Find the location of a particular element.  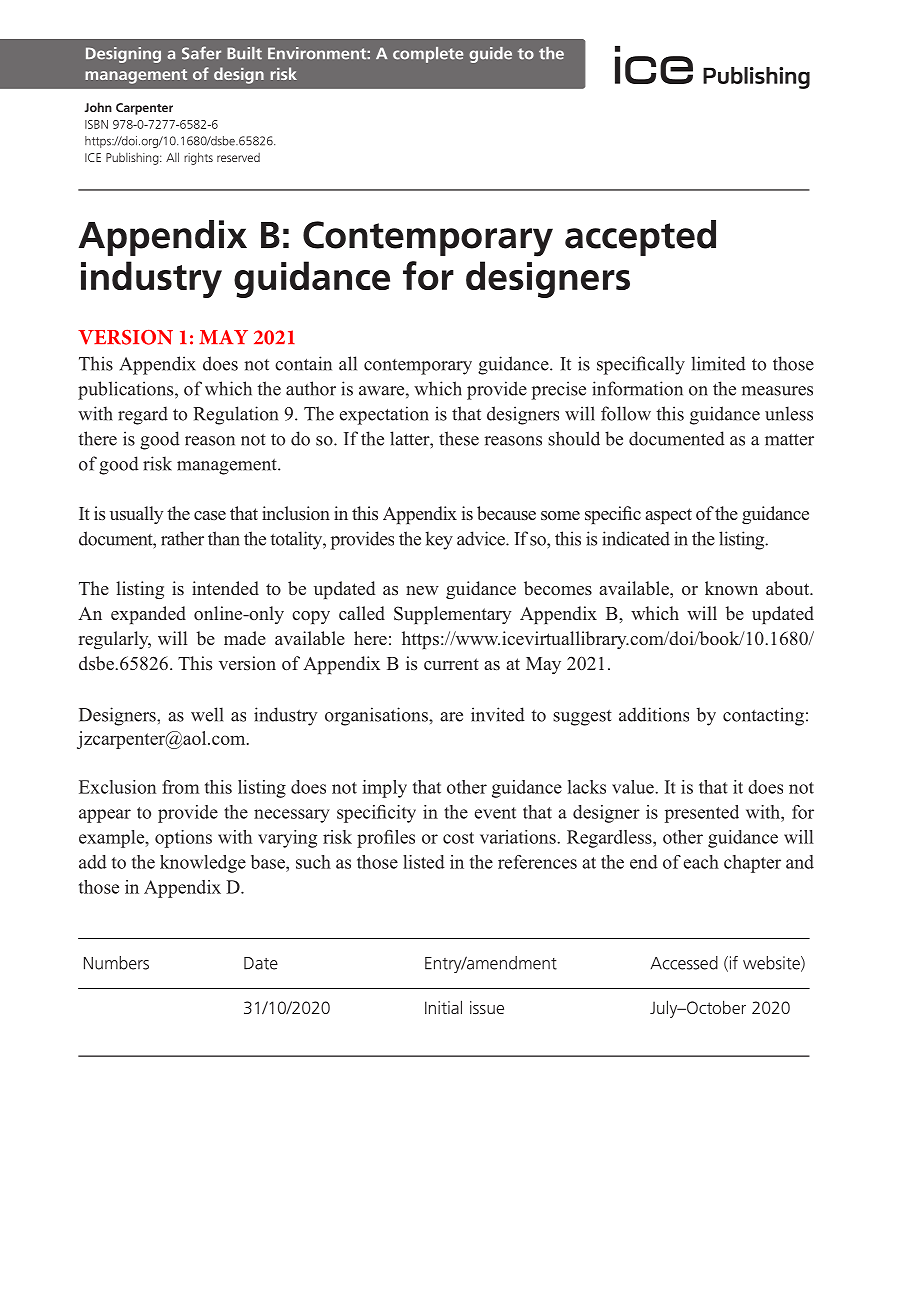

rather is located at coordinates (182, 538).
